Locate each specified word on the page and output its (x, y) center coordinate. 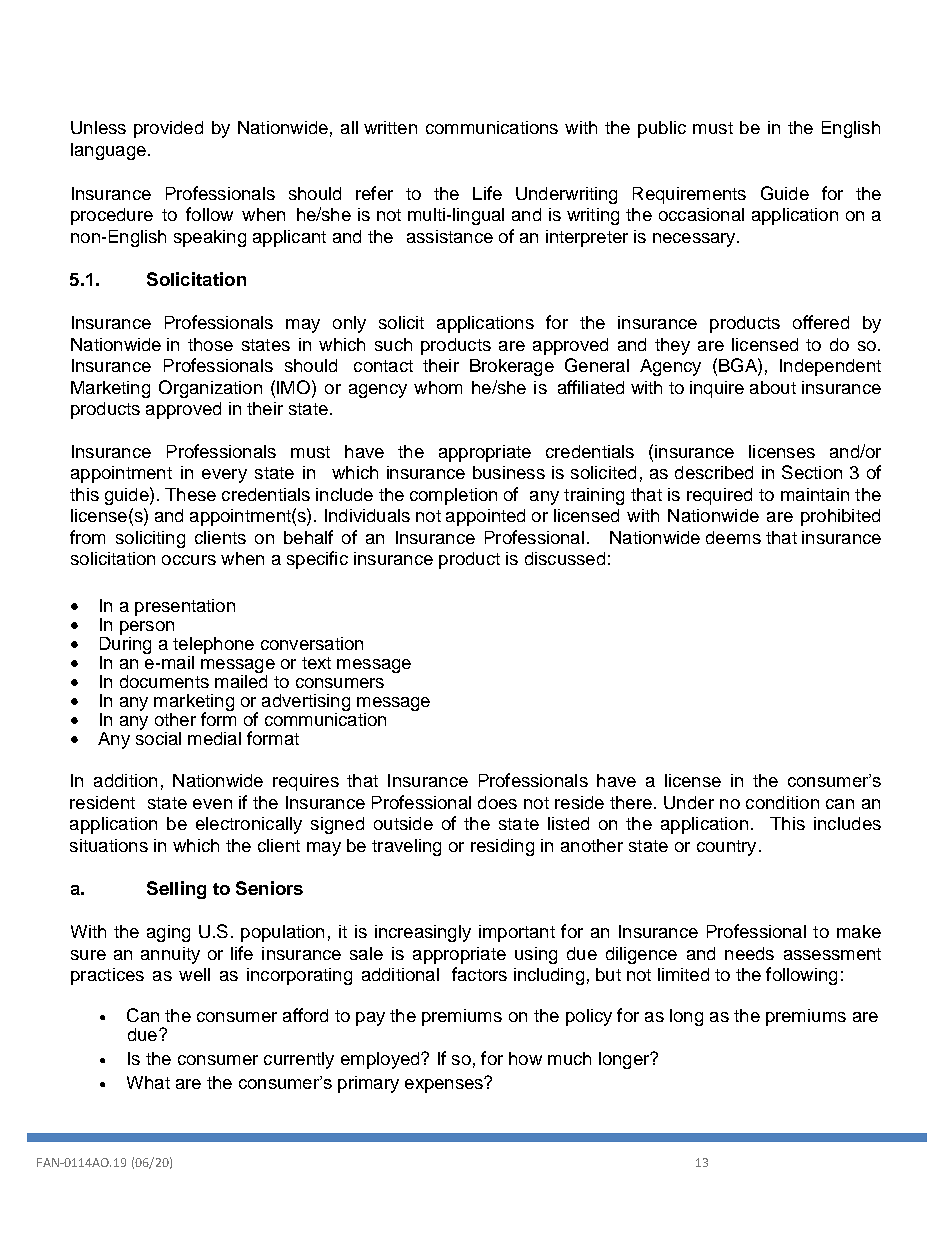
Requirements (689, 195)
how (525, 1058)
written (390, 127)
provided (168, 129)
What (148, 1082)
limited (683, 974)
